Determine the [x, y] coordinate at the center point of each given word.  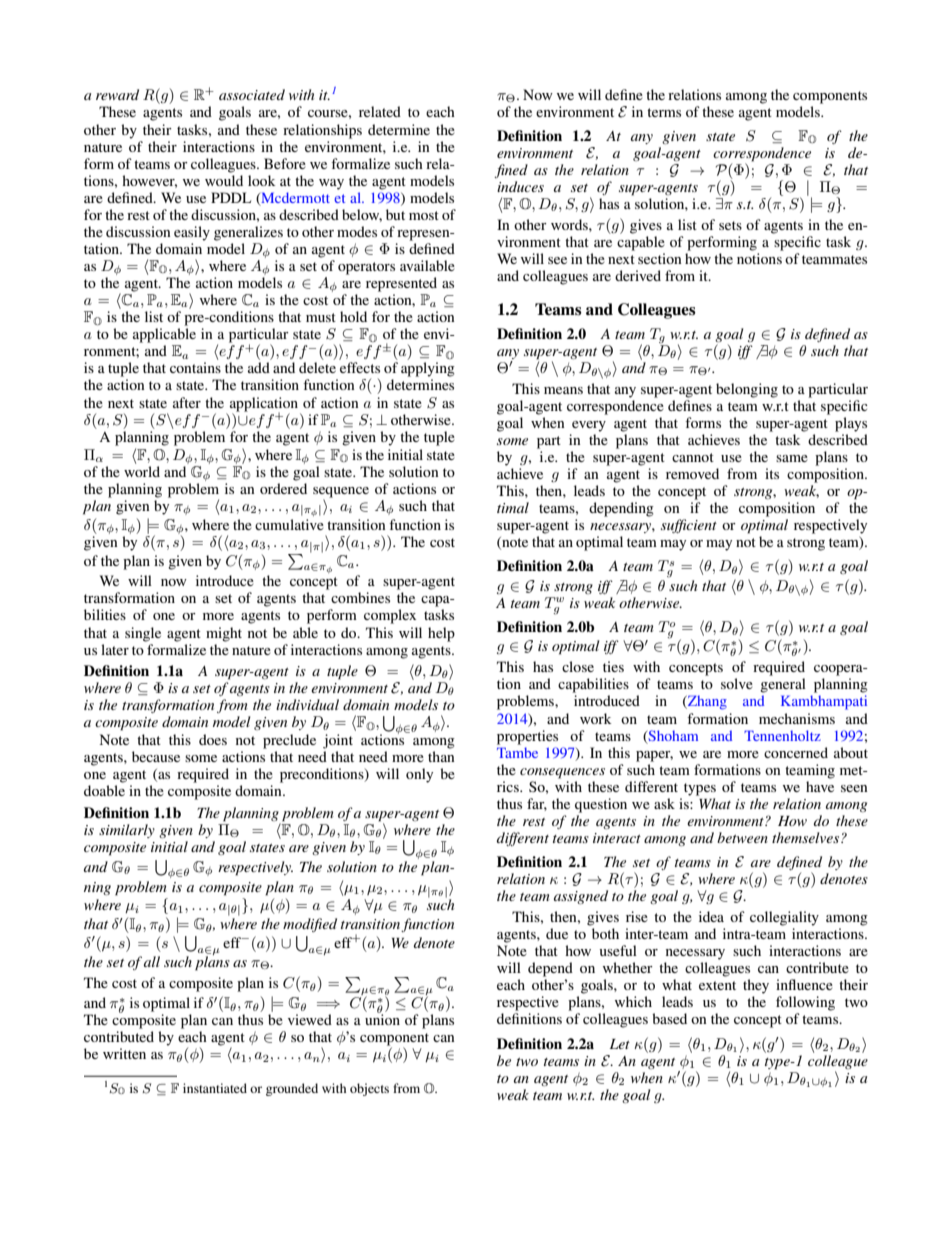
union [382, 1018]
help [441, 634]
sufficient [689, 526]
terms [664, 112]
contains [195, 367]
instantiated [215, 1088]
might [224, 634]
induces [520, 186]
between [742, 837]
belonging [747, 390]
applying [428, 369]
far [537, 804]
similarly [127, 831]
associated [252, 94]
